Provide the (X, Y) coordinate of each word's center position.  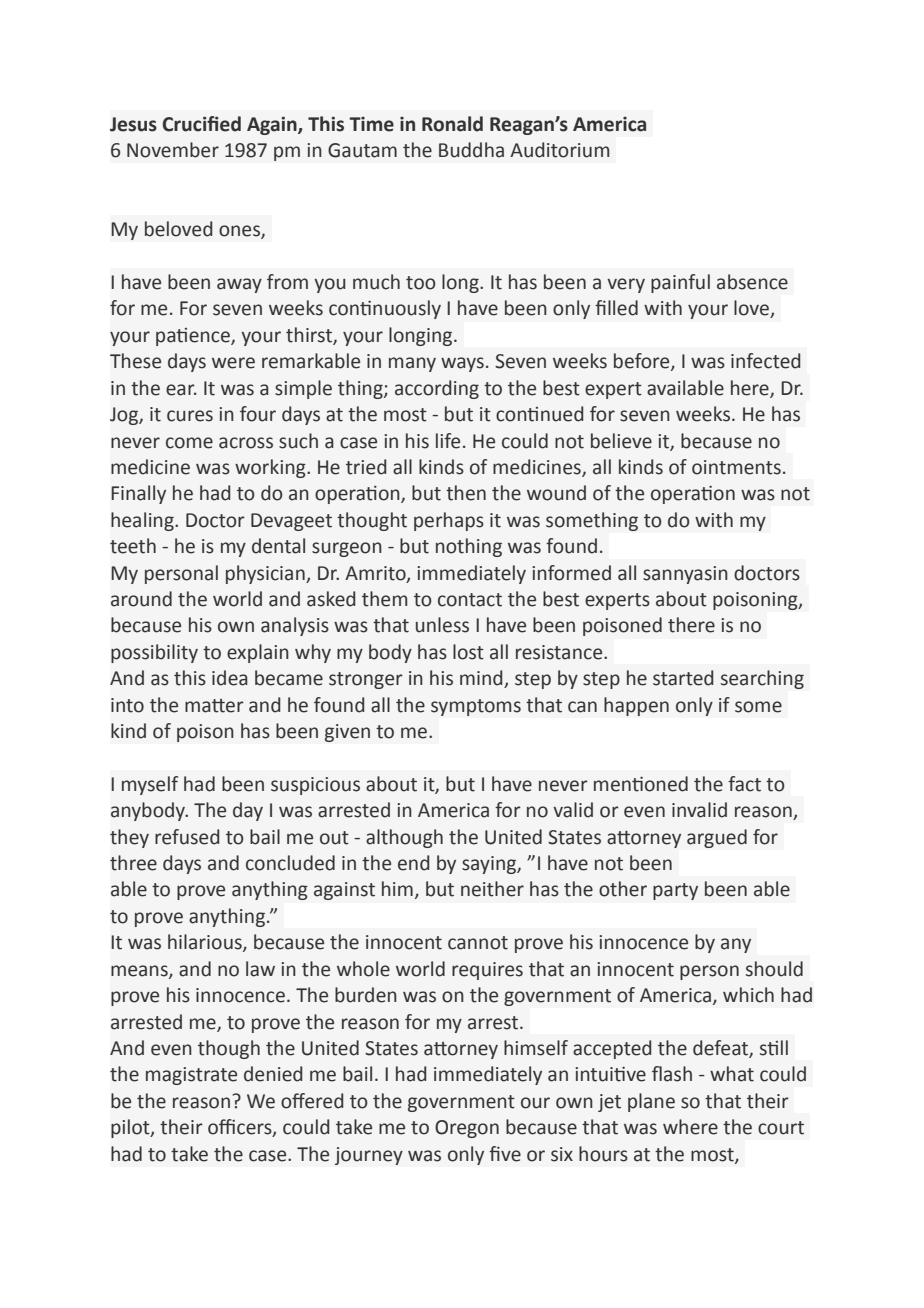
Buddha (471, 150)
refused (187, 837)
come (189, 443)
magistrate (191, 1076)
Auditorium (559, 150)
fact (744, 784)
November (173, 150)
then (466, 493)
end (413, 863)
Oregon (467, 1129)
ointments (736, 467)
